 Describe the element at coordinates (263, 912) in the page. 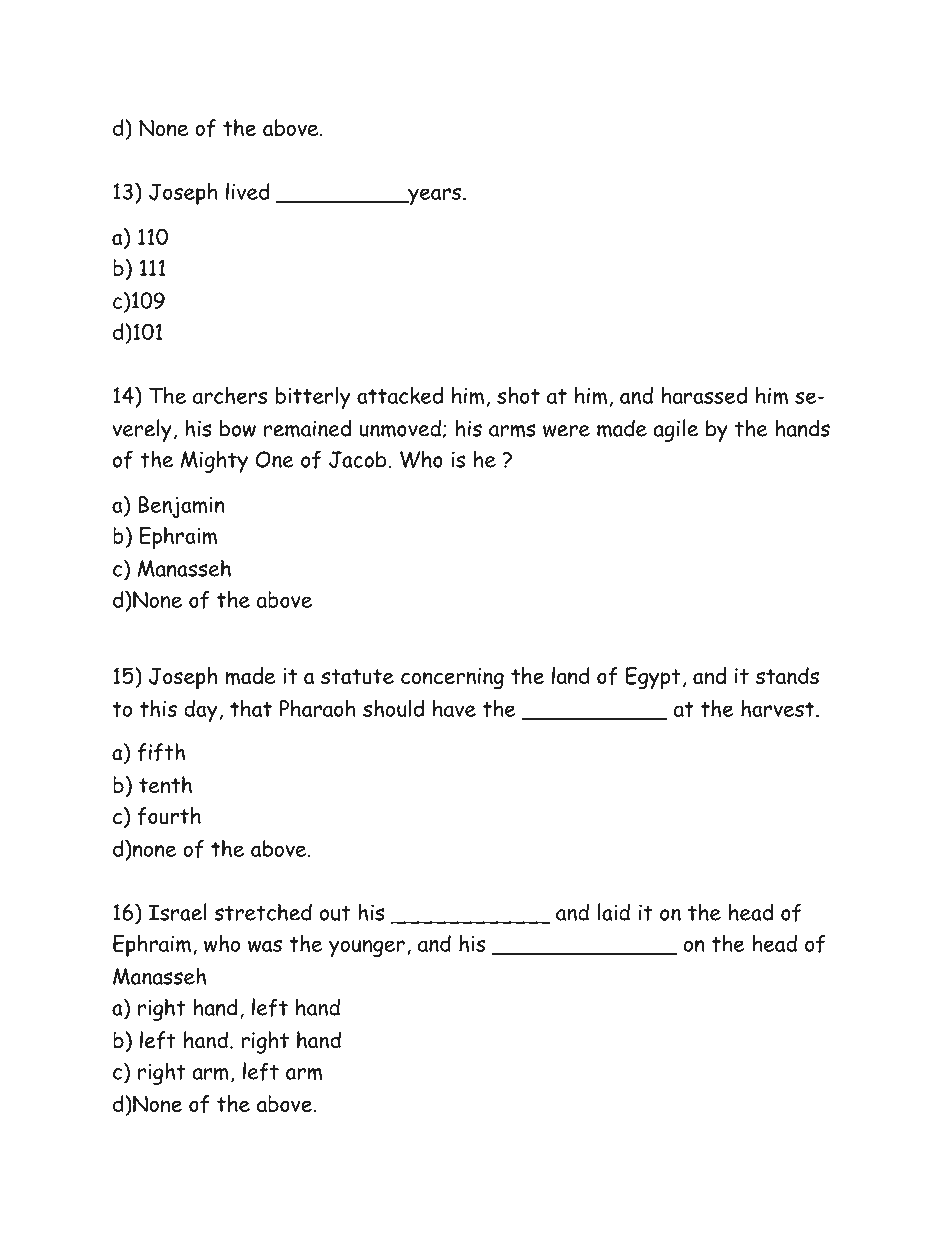

I see `stretched` at that location.
